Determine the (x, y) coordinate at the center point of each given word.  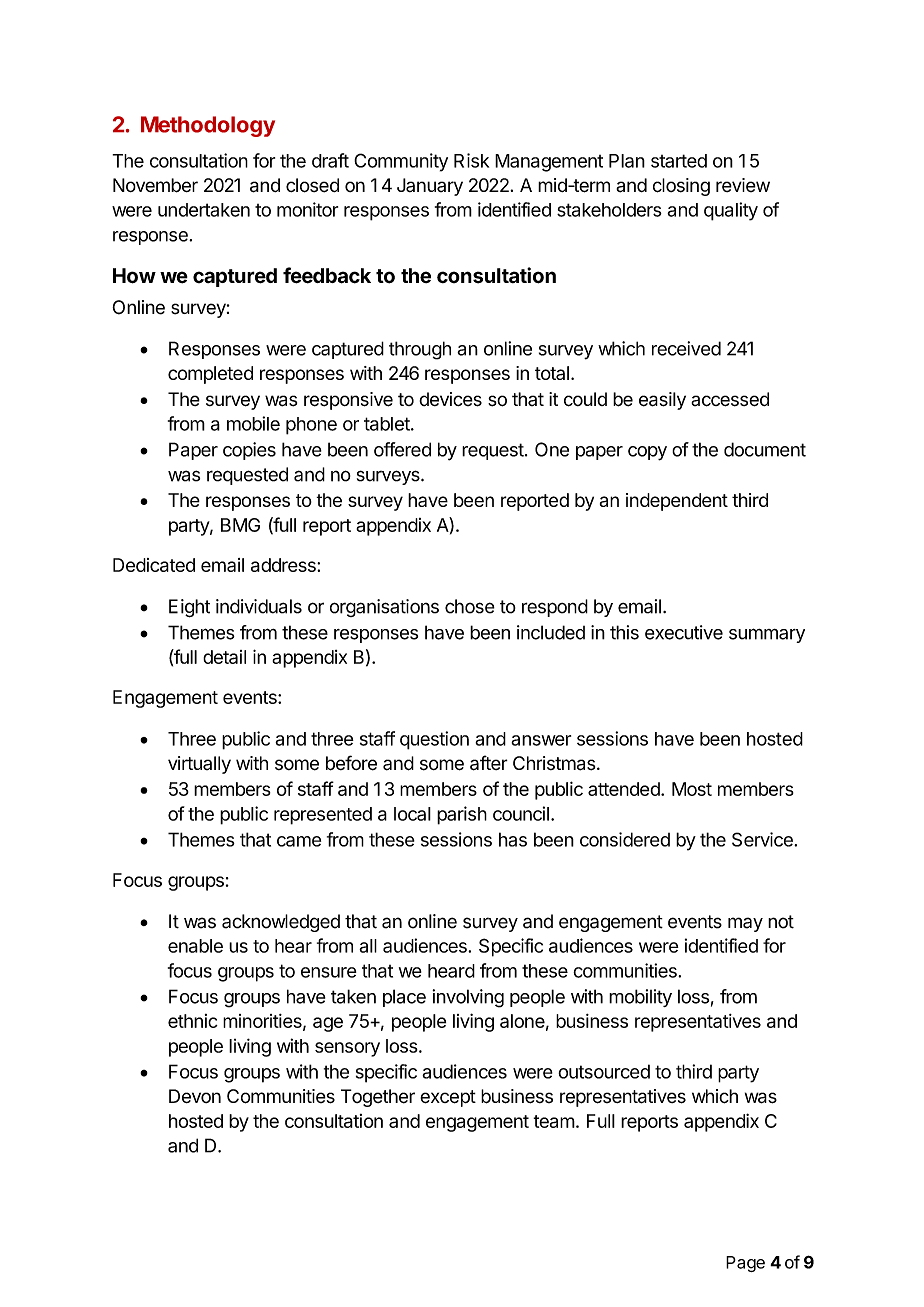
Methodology (208, 126)
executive (684, 632)
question (434, 740)
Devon (195, 1096)
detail (224, 657)
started (679, 161)
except (448, 1098)
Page (745, 1264)
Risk (471, 160)
